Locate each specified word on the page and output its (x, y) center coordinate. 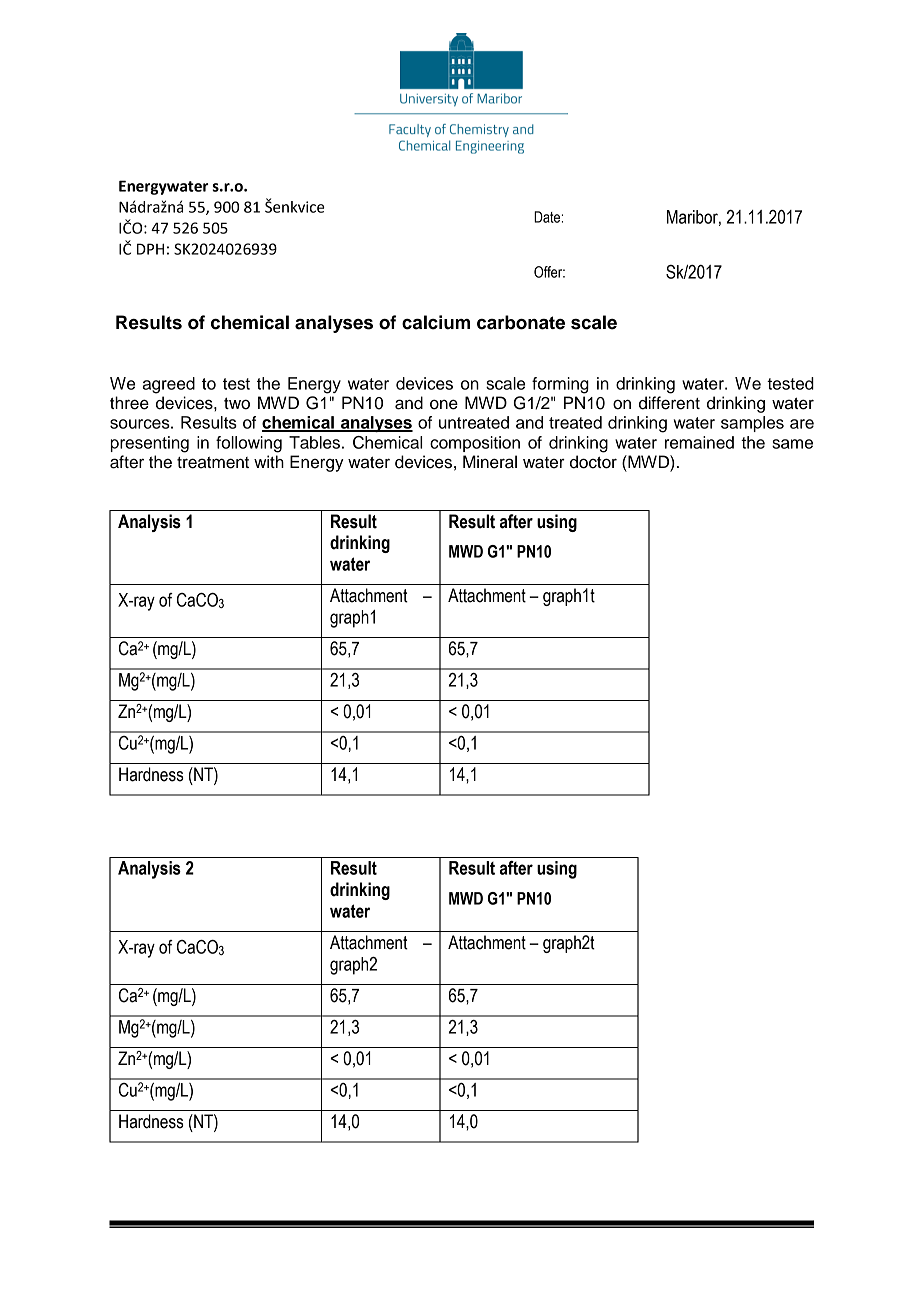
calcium (436, 322)
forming (560, 385)
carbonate (521, 322)
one (444, 404)
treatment (213, 463)
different (669, 403)
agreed (168, 385)
